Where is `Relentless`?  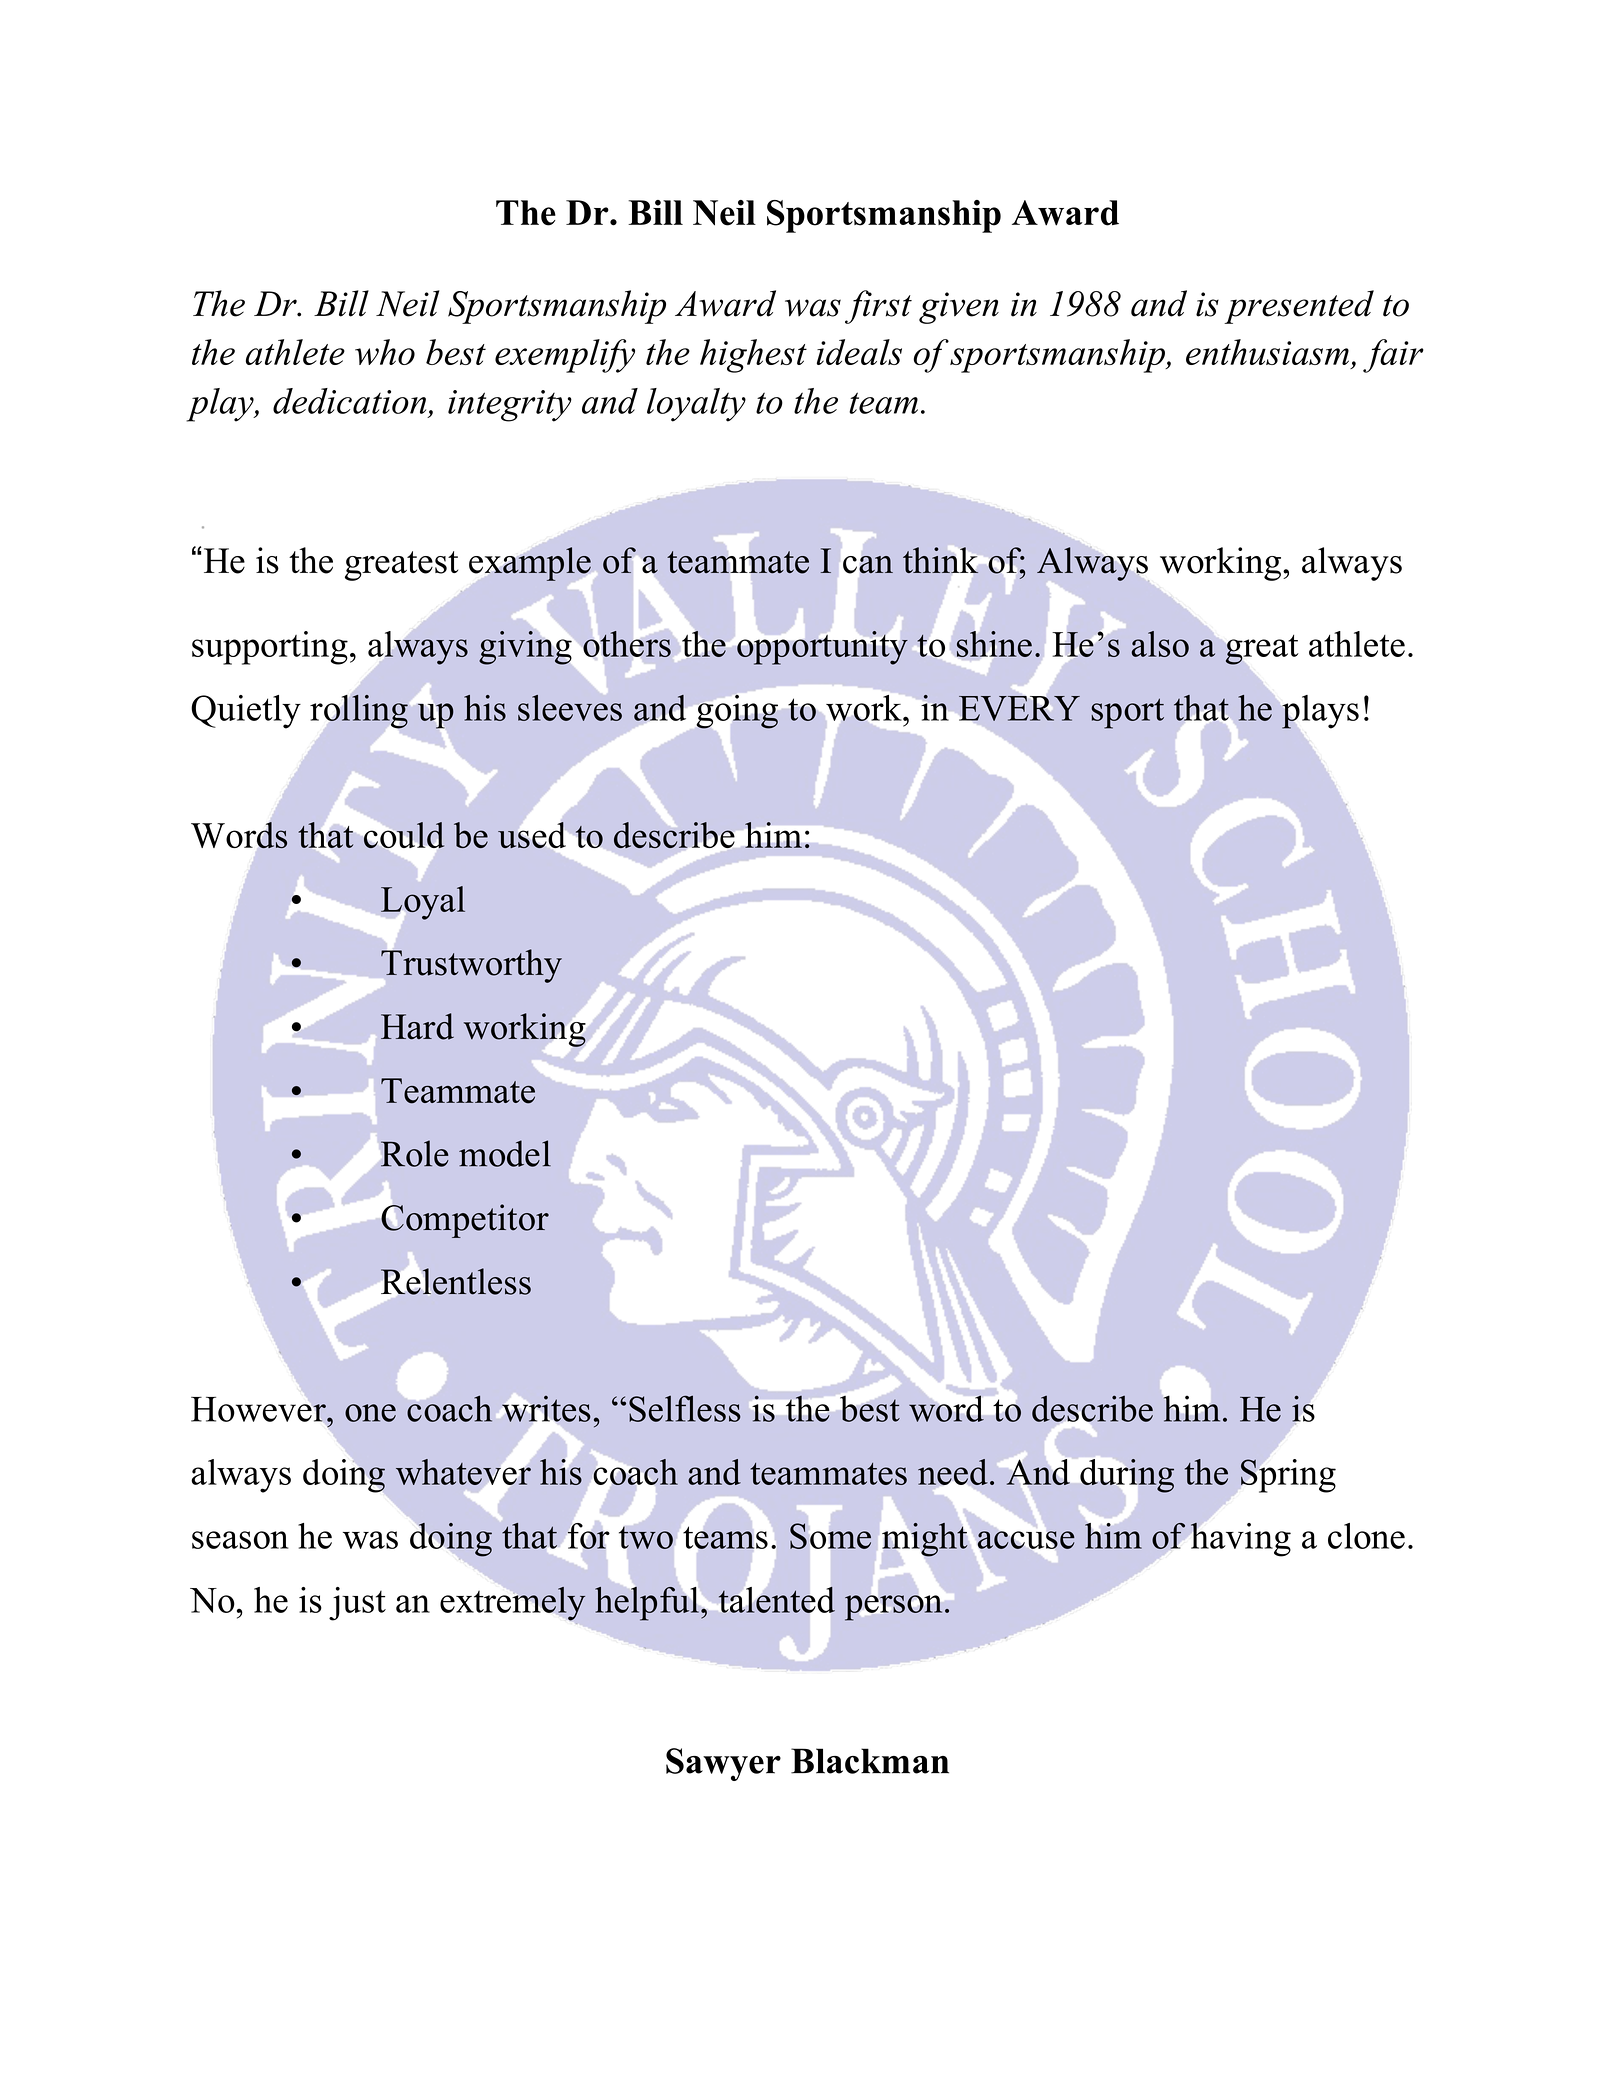
Relentless is located at coordinates (456, 1281).
